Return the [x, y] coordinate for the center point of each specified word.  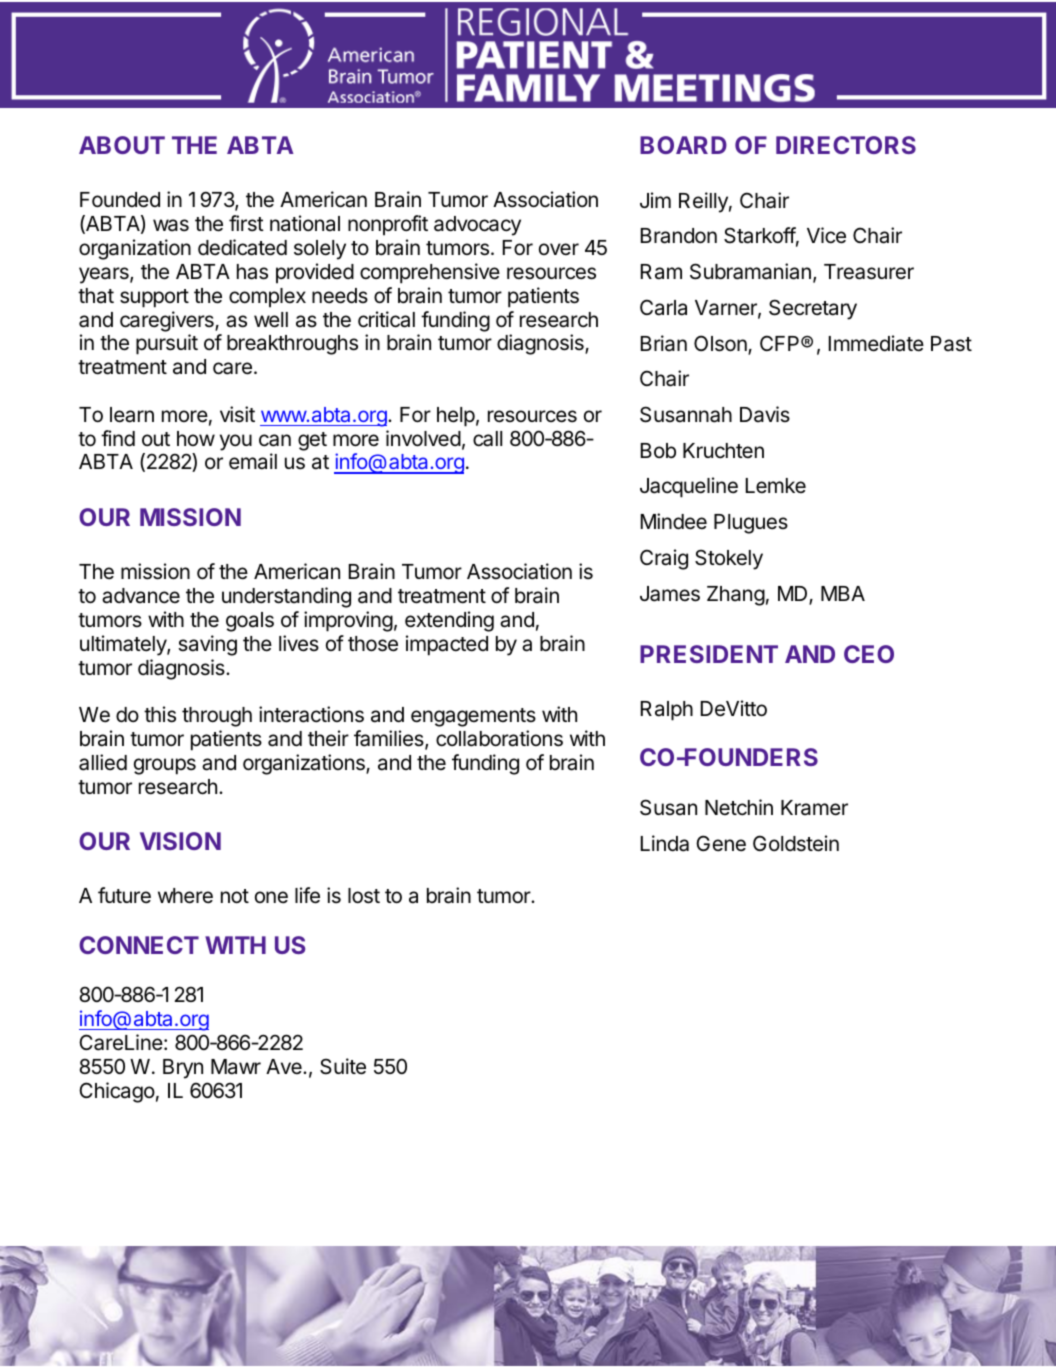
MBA [843, 593]
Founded [120, 200]
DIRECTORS [846, 145]
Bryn [183, 1069]
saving [207, 645]
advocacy [477, 226]
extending [449, 621]
